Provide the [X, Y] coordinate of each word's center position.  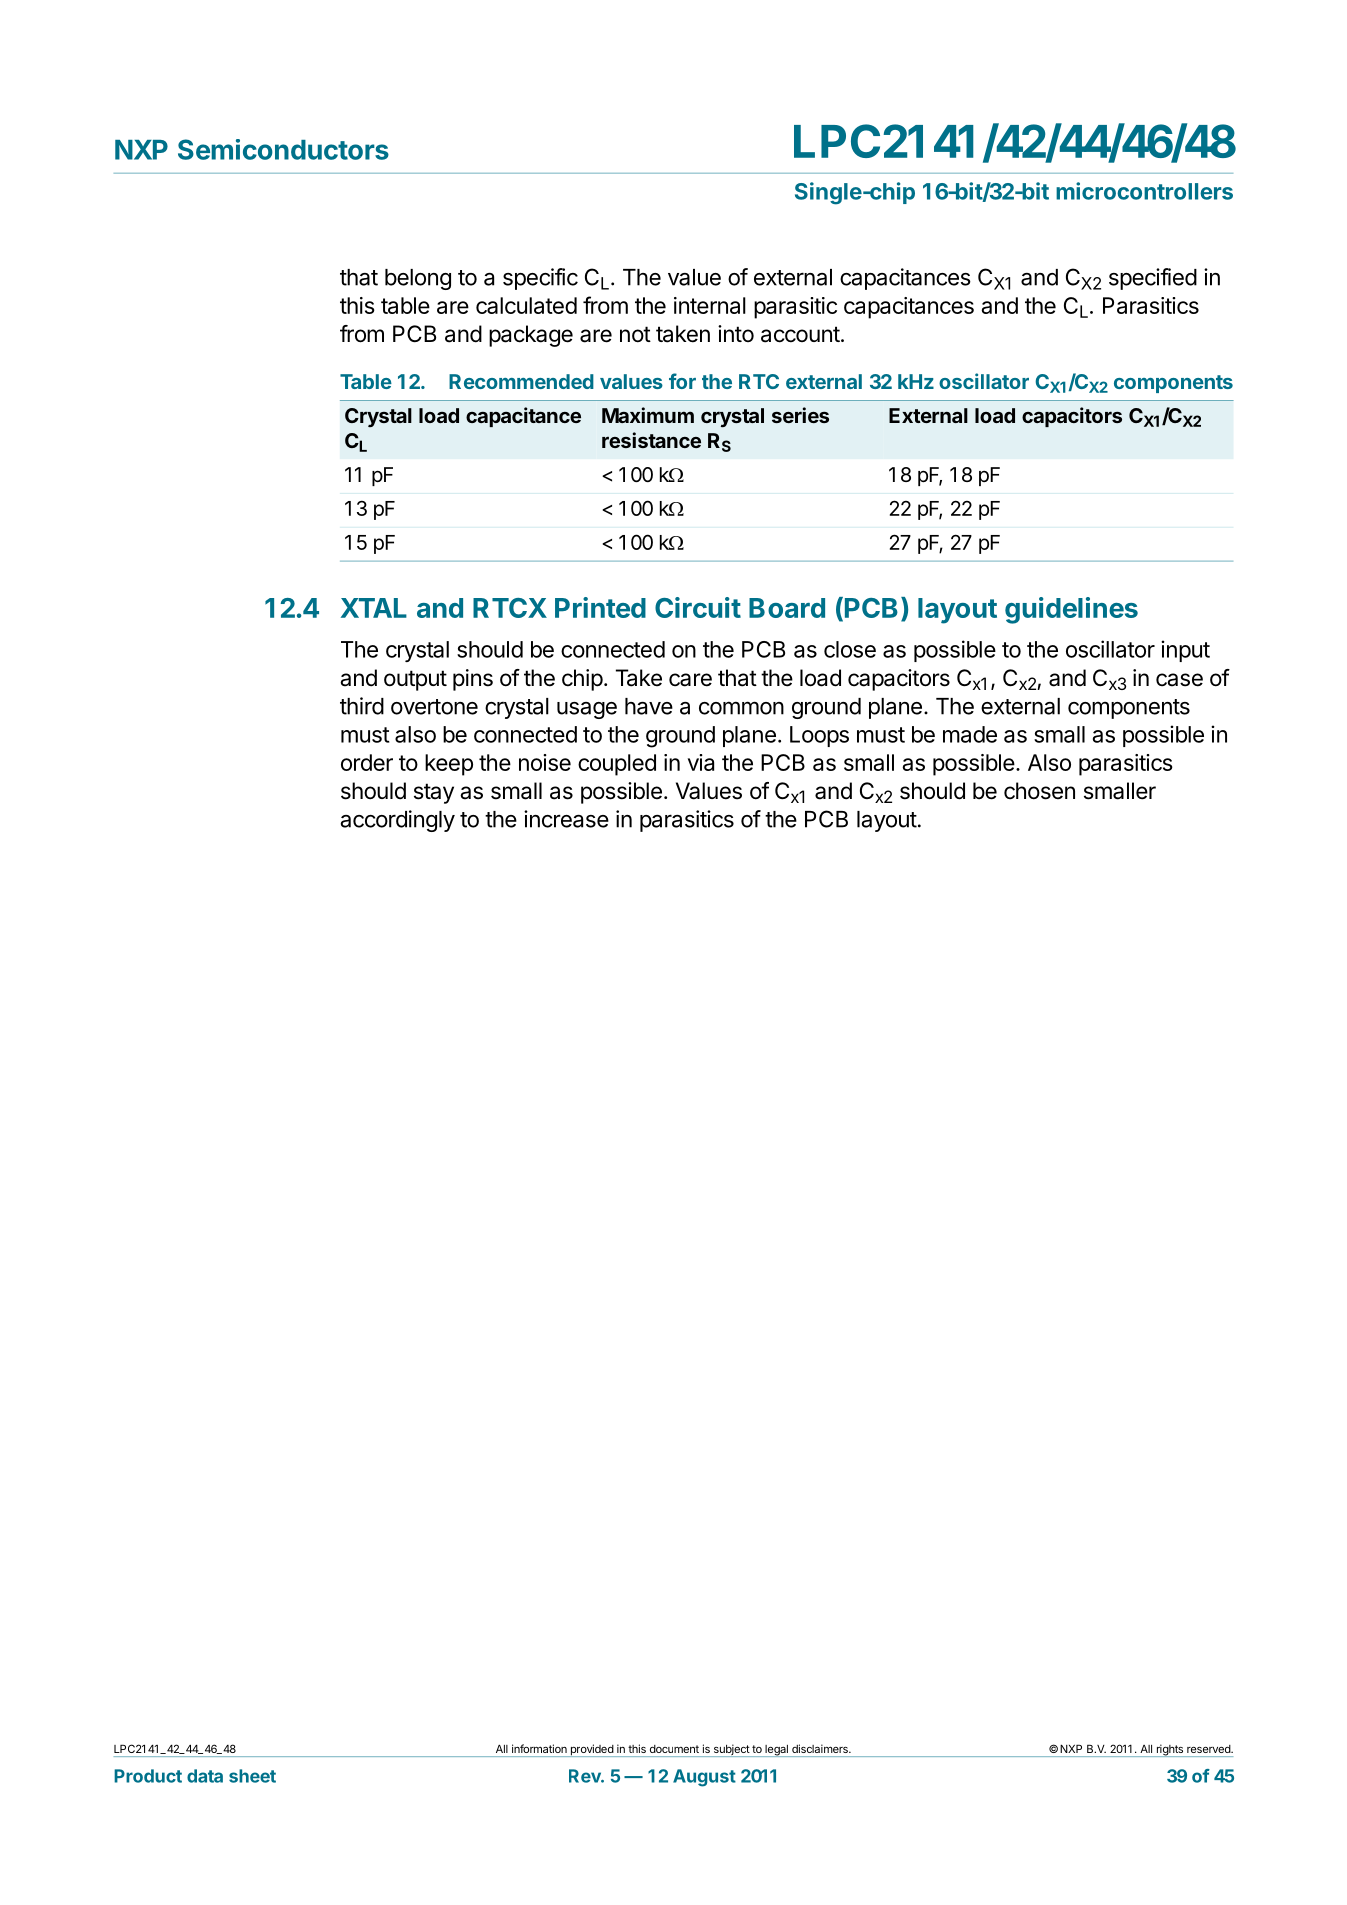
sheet [252, 1776]
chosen [1039, 791]
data [205, 1776]
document [674, 1749]
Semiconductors [283, 149]
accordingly [398, 821]
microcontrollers [1144, 191]
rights [1169, 1750]
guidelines [1071, 610]
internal [710, 305]
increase [566, 819]
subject [731, 1750]
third [362, 706]
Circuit [698, 607]
